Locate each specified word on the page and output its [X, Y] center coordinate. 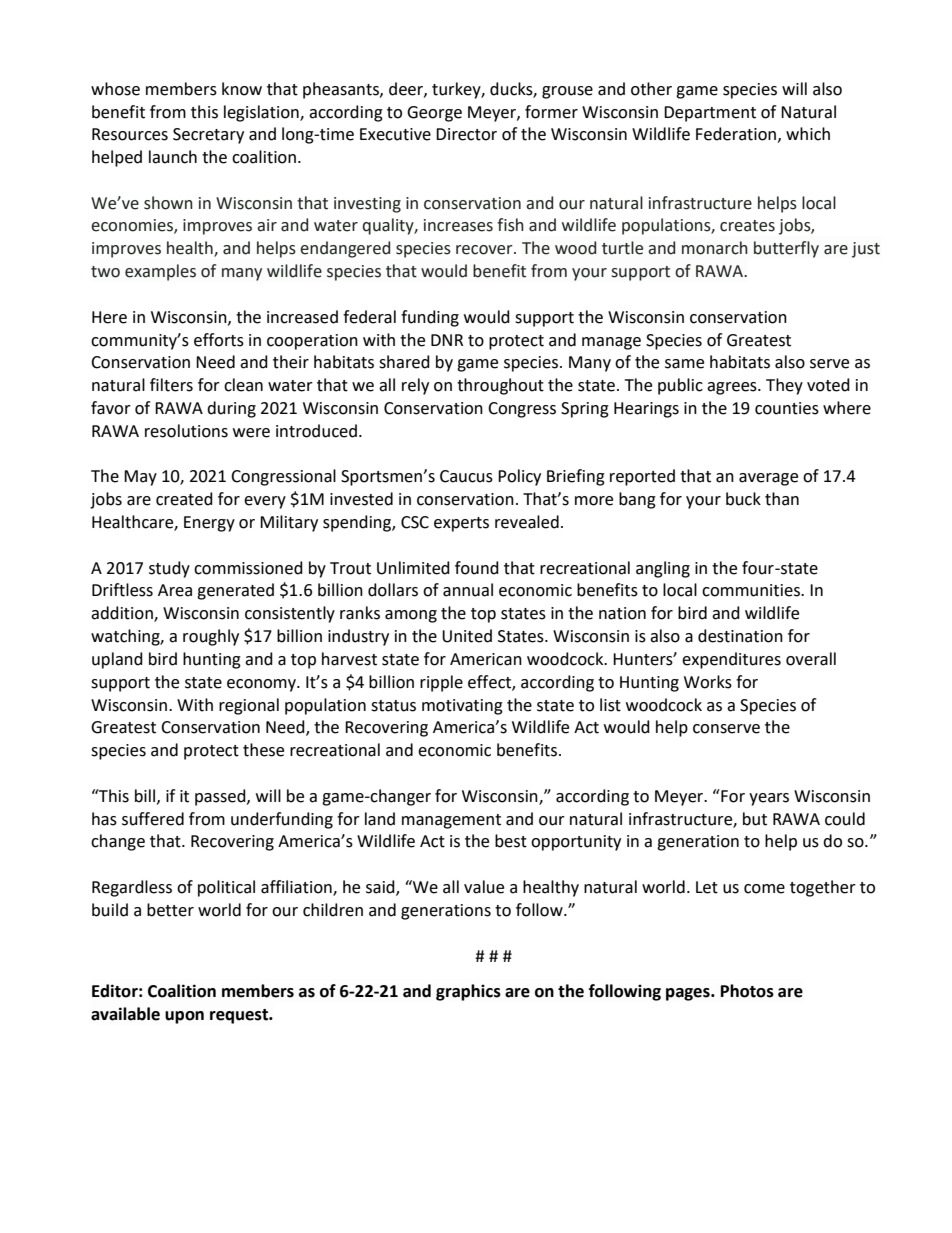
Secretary [208, 136]
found [477, 568]
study [169, 569]
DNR [447, 340]
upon [184, 1017]
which [808, 134]
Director [466, 134]
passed [221, 797]
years [769, 799]
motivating [462, 707]
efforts [219, 340]
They [784, 386]
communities [752, 590]
